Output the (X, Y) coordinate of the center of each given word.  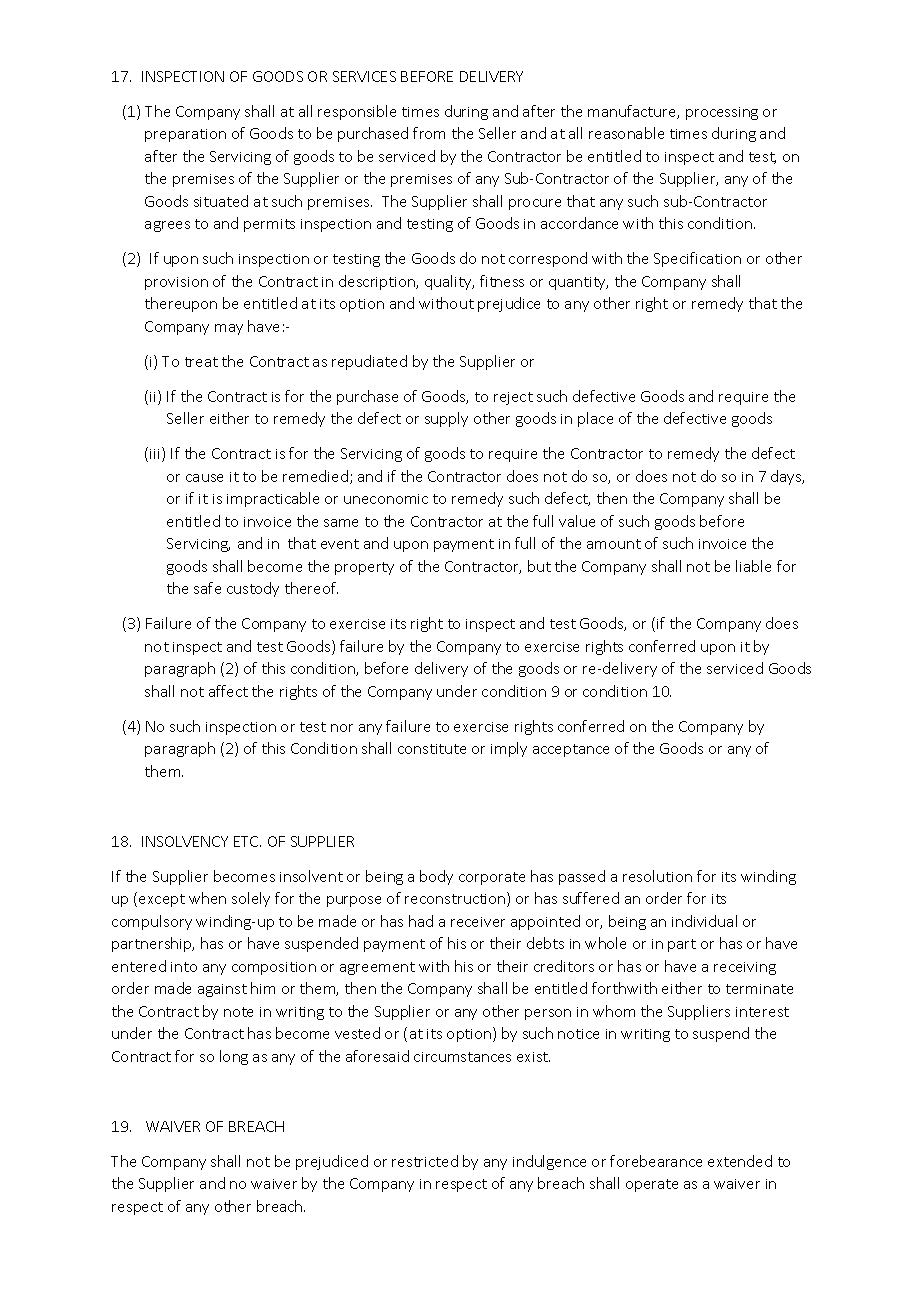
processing (722, 113)
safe (207, 588)
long (234, 1057)
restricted (425, 1161)
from (429, 133)
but (539, 566)
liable (753, 566)
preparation (185, 135)
